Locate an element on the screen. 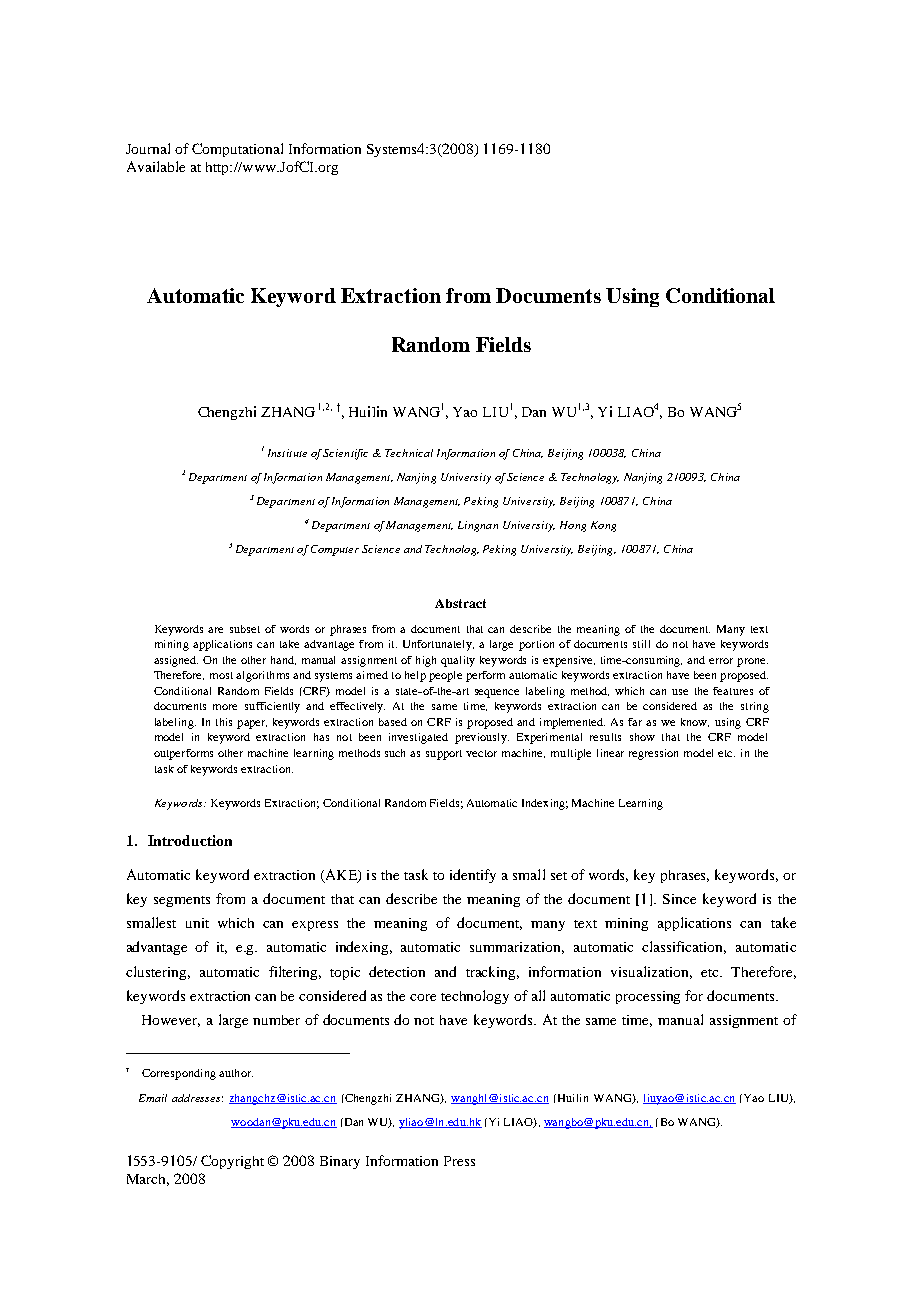 The height and width of the screenshot is (1308, 924). Available is located at coordinates (156, 166).
